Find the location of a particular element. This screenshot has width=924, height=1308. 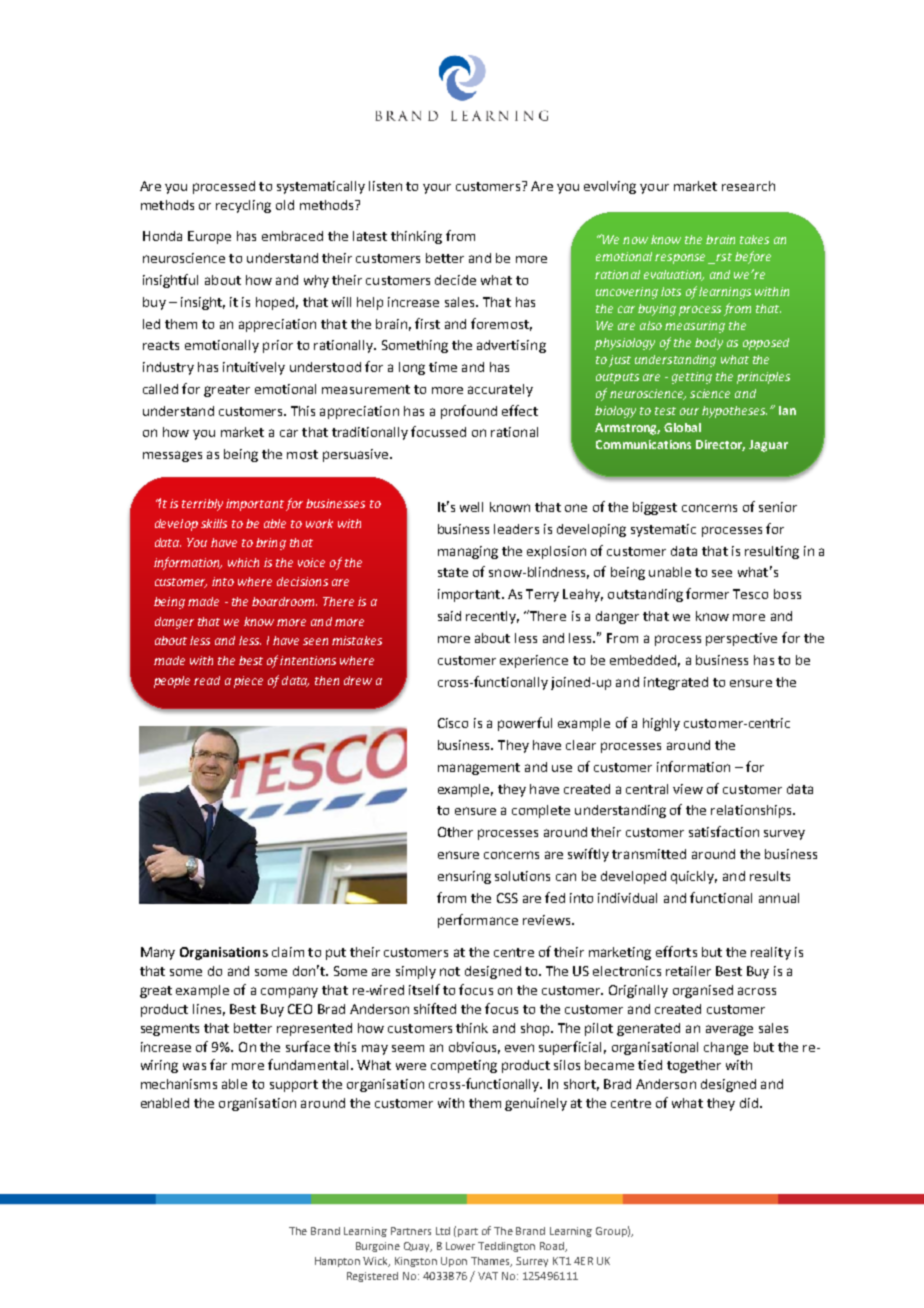

managing is located at coordinates (468, 552).
